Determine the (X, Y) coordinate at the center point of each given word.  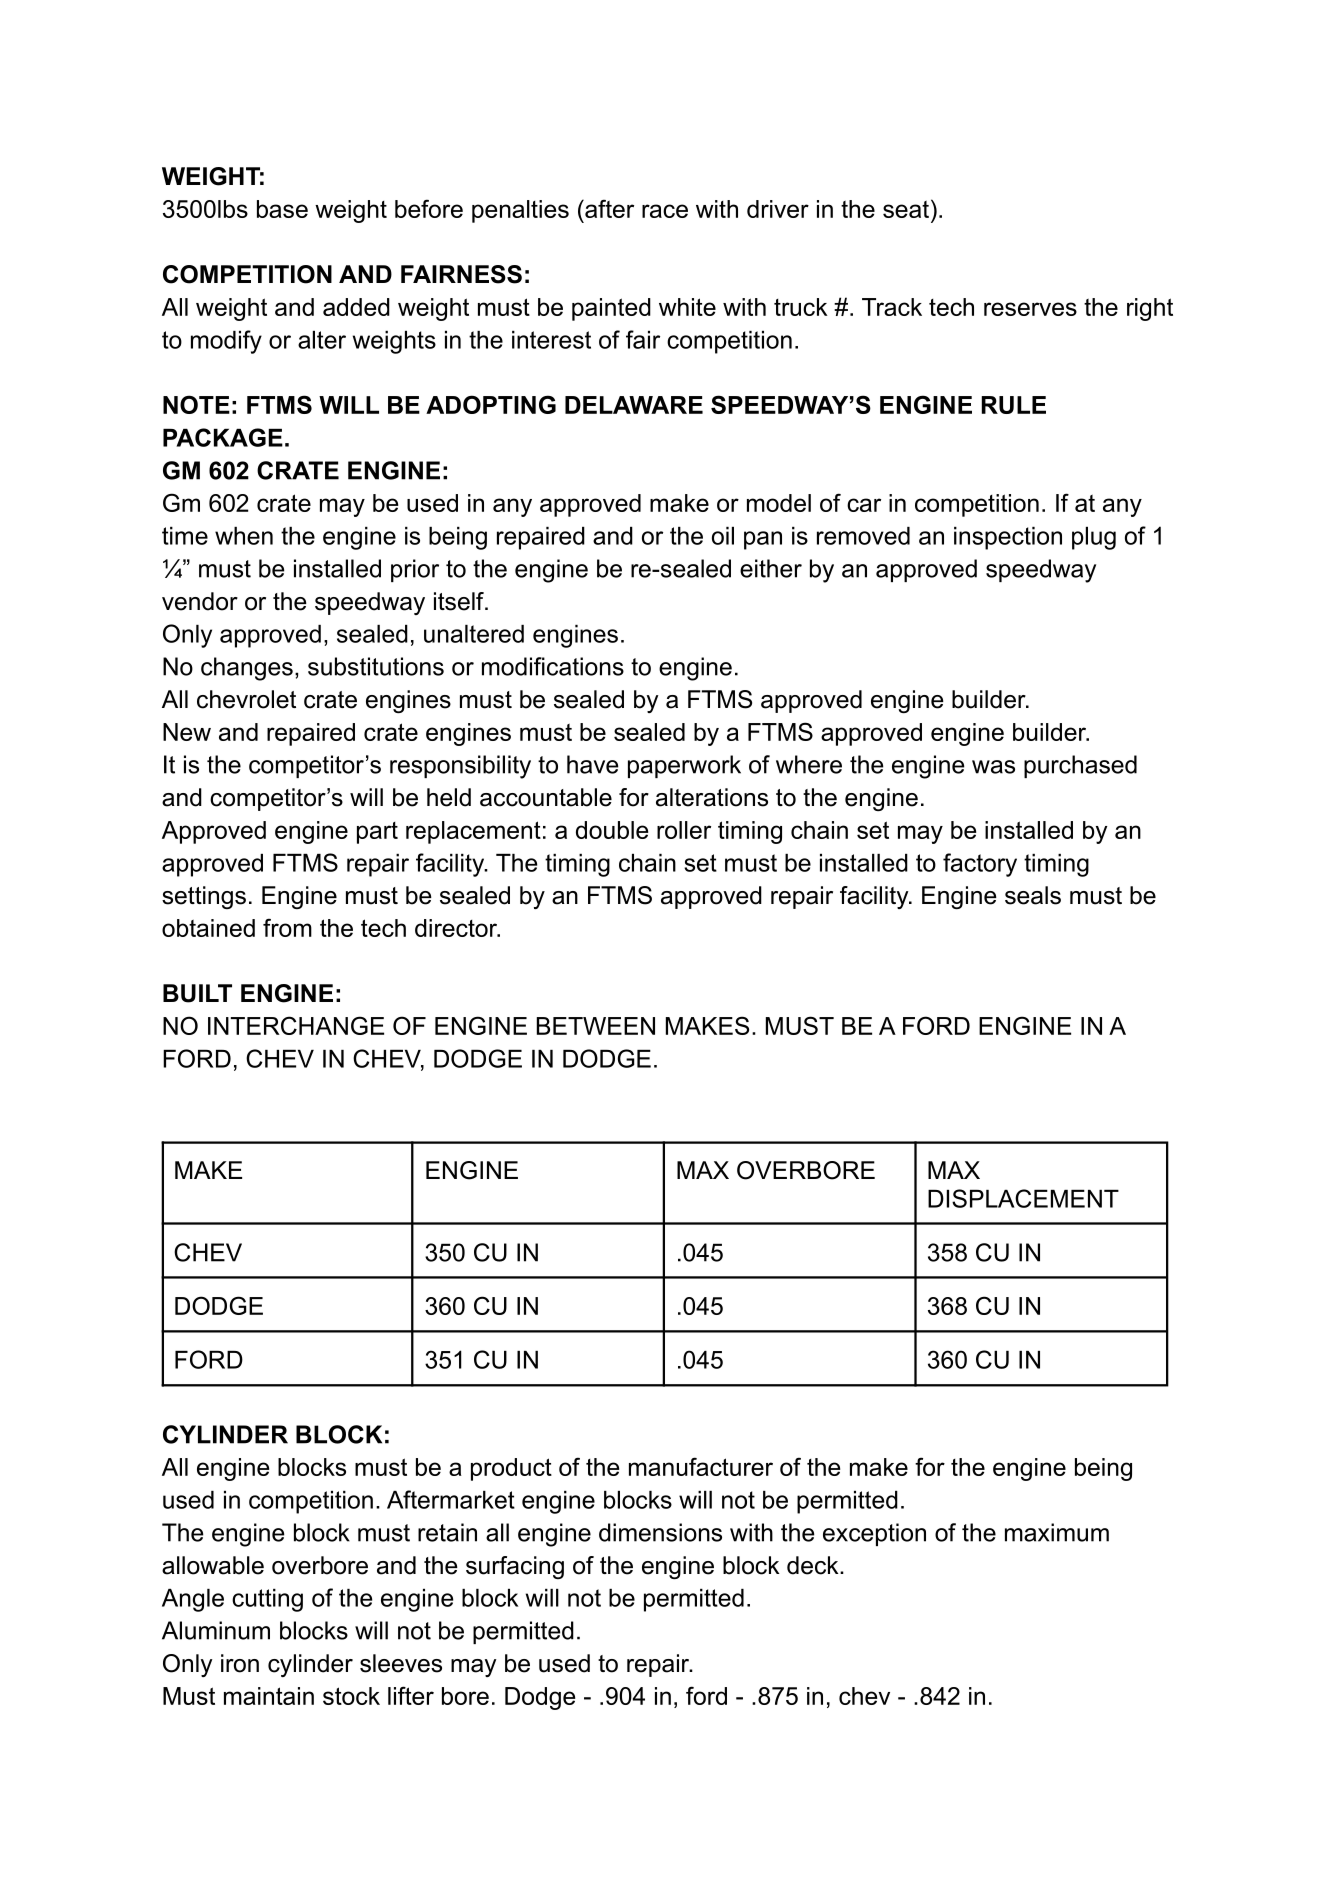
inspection (1008, 538)
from (287, 927)
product (511, 1469)
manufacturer (701, 1466)
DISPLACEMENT (1023, 1198)
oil (723, 536)
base (282, 209)
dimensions (660, 1532)
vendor (200, 601)
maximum (1057, 1532)
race (665, 211)
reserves (1030, 309)
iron (240, 1663)
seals (1033, 895)
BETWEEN (596, 1026)
